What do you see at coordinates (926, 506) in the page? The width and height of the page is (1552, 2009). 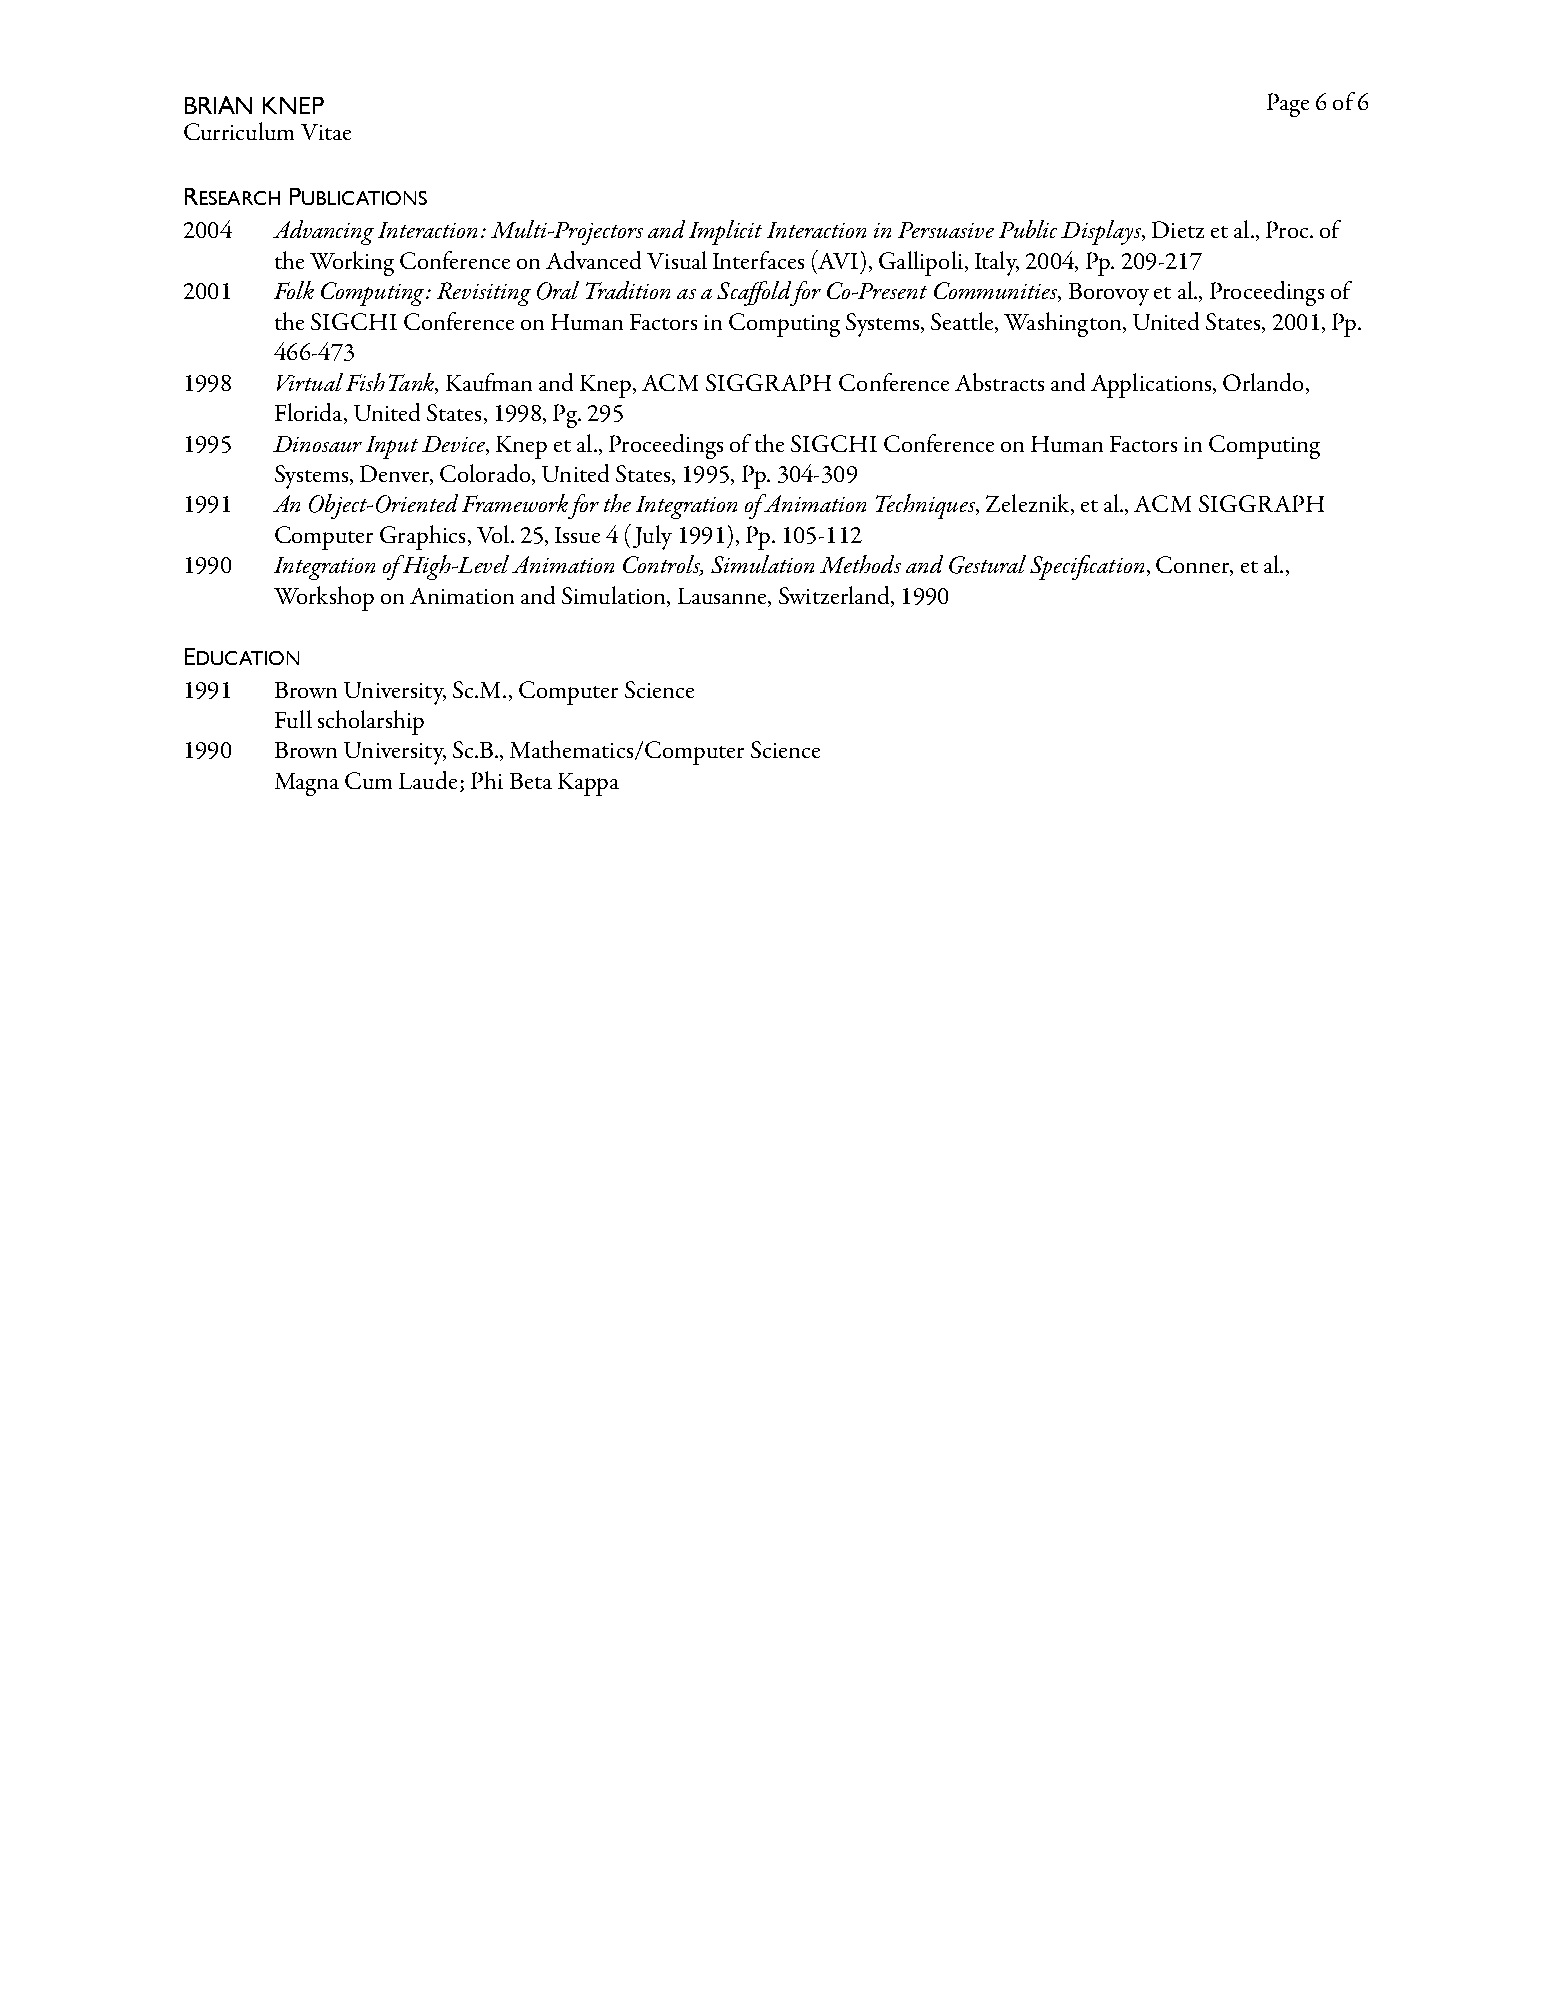 I see `Techniques` at bounding box center [926, 506].
